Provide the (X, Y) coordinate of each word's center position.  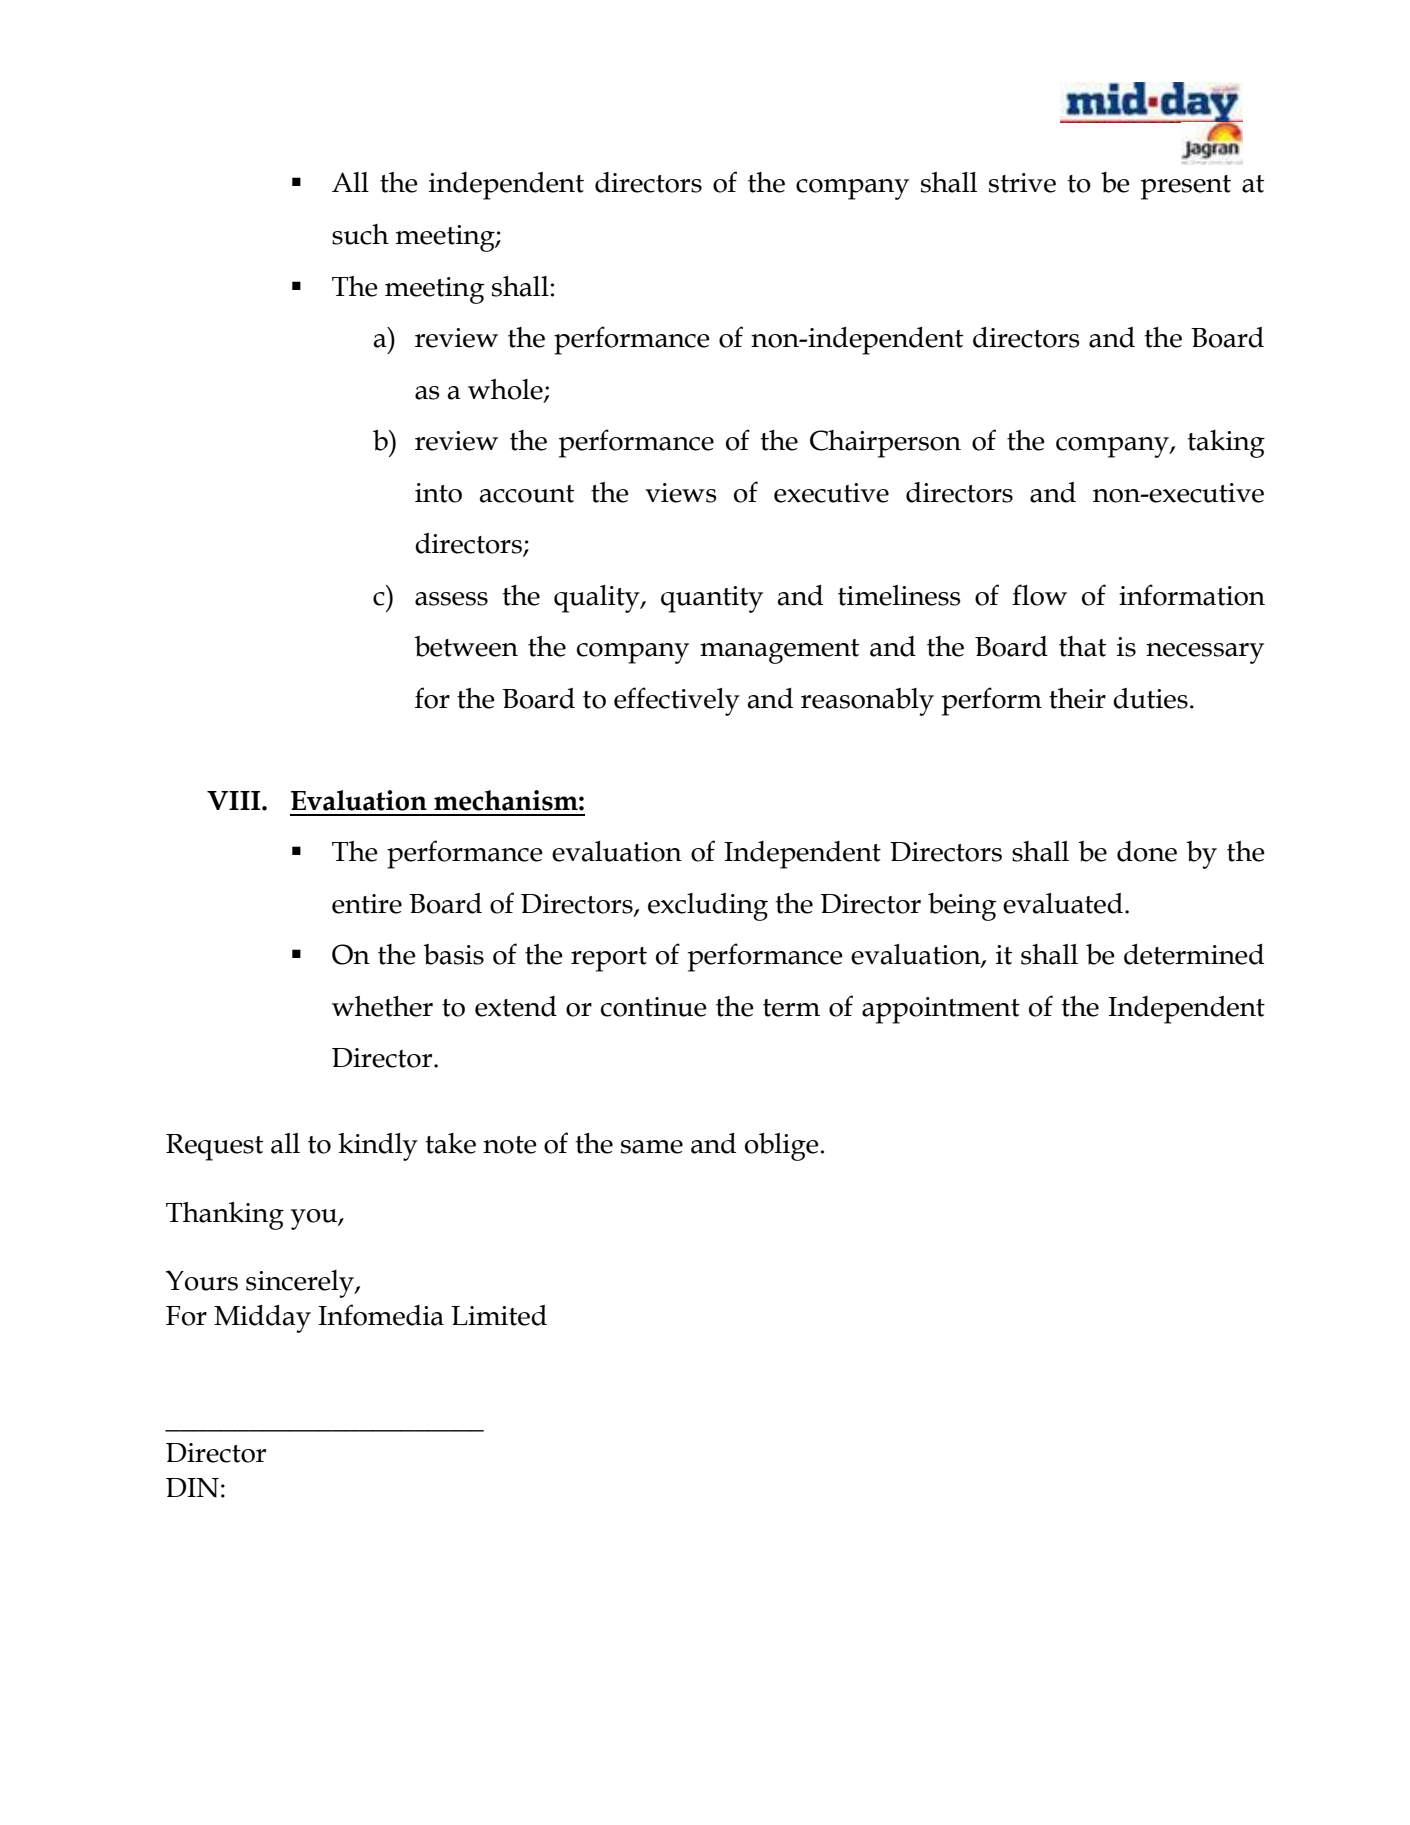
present (1186, 187)
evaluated (1063, 903)
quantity (712, 599)
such (360, 234)
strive (1022, 183)
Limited (499, 1315)
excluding (708, 907)
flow (1039, 595)
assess (451, 599)
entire (367, 904)
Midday (262, 1319)
